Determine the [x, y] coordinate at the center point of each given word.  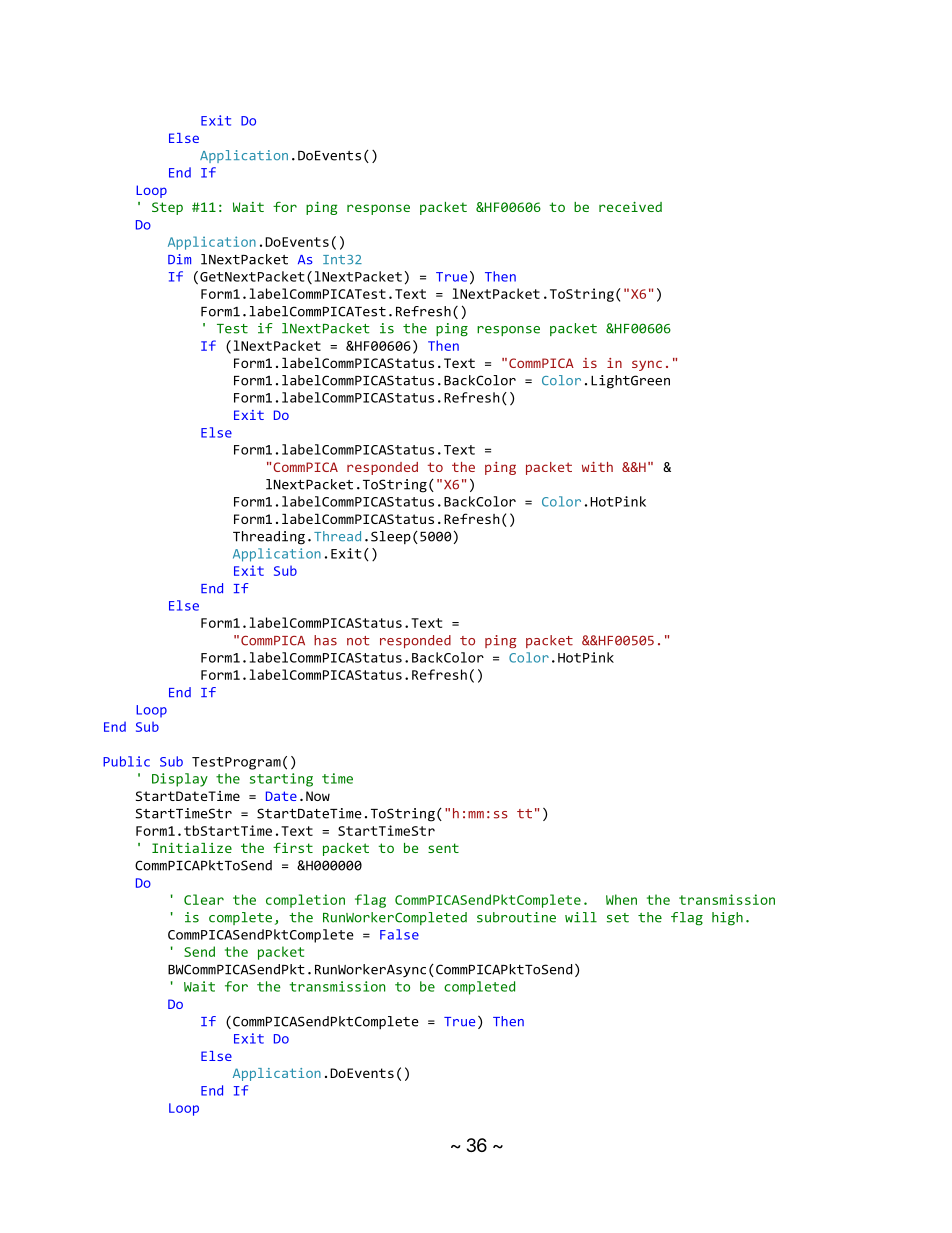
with [597, 467]
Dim [179, 259]
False [399, 934]
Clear [204, 899]
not [358, 641]
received [630, 207]
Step [167, 208]
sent [443, 848]
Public [126, 761]
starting [281, 780]
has [325, 640]
